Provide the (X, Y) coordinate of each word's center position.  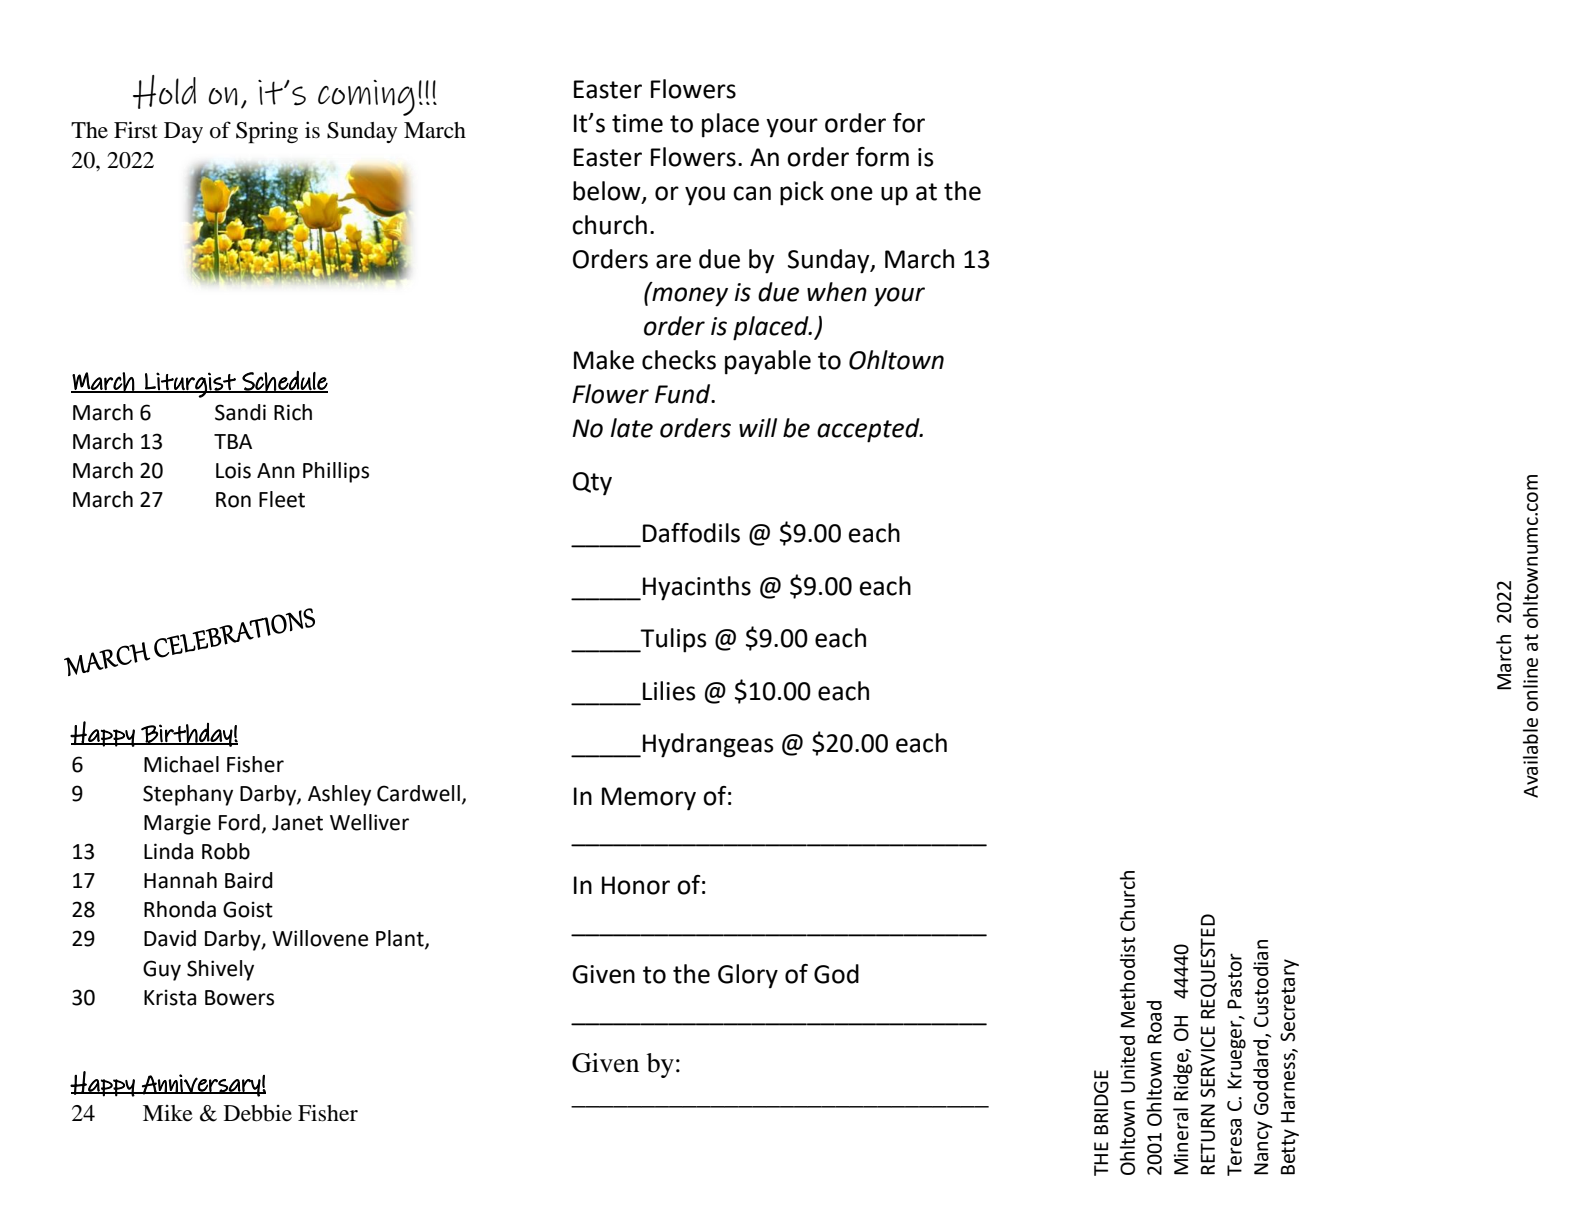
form (882, 157)
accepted (869, 430)
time (637, 123)
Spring (267, 132)
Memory (649, 799)
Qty (592, 484)
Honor (636, 885)
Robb (226, 851)
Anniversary (201, 1085)
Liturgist (190, 385)
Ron (233, 500)
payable (768, 362)
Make (604, 360)
